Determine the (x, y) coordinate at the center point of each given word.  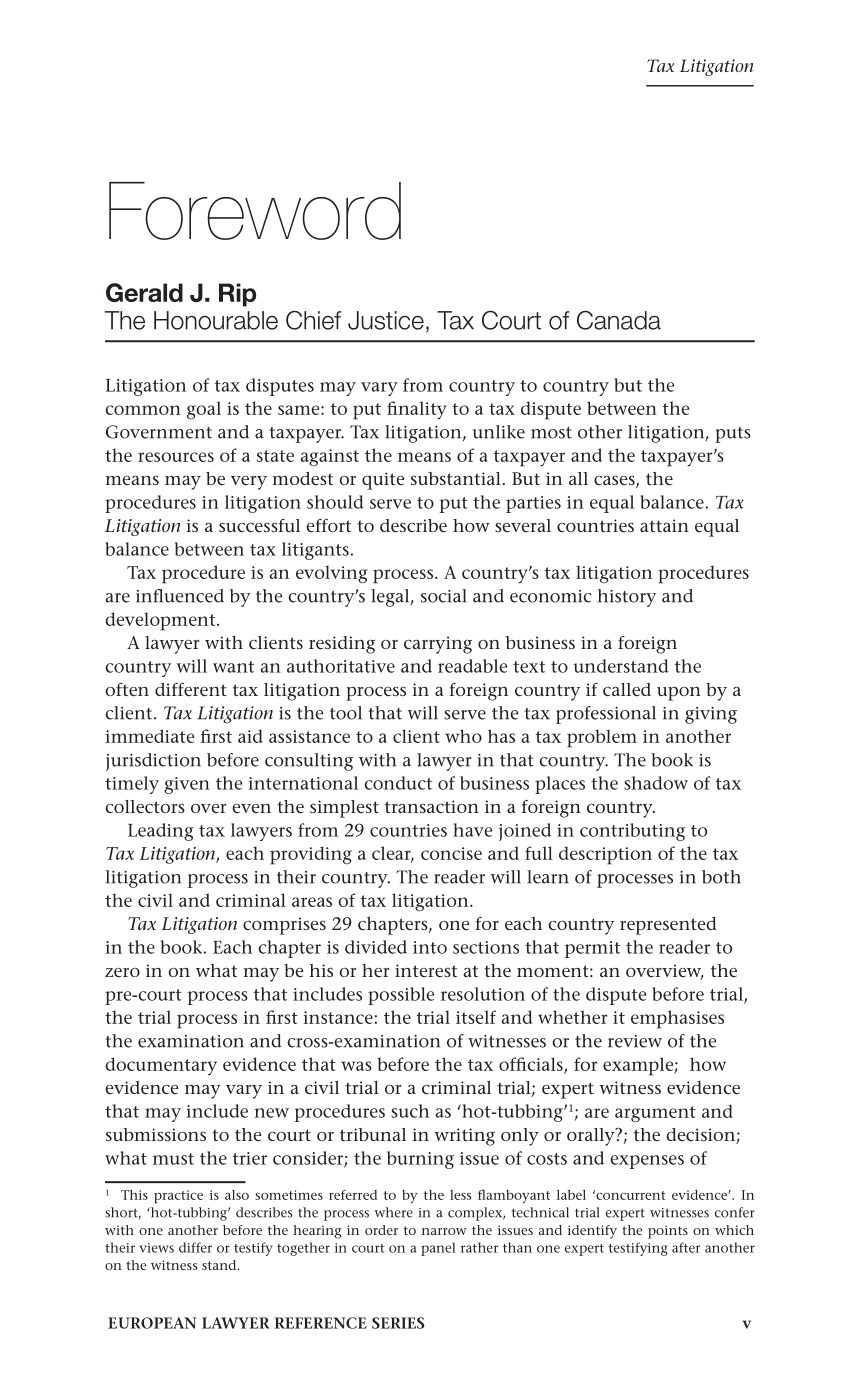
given (187, 785)
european (152, 1323)
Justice (386, 320)
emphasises (677, 1019)
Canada (619, 320)
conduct (398, 783)
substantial (456, 478)
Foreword (255, 211)
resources (176, 457)
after (686, 1247)
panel (438, 1249)
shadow (656, 783)
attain (664, 525)
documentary (161, 1066)
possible (401, 996)
